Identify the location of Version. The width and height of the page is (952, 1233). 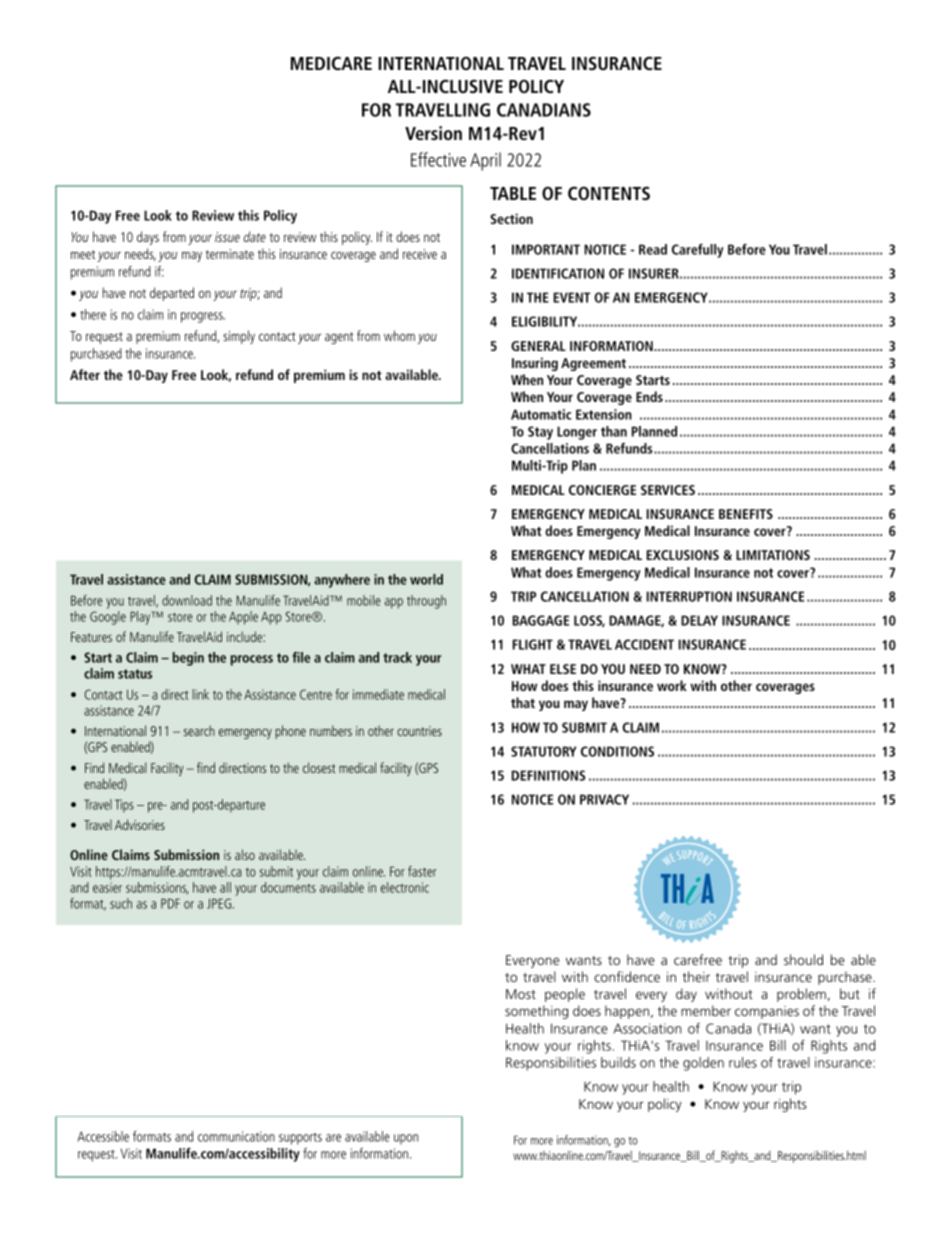
(433, 133).
